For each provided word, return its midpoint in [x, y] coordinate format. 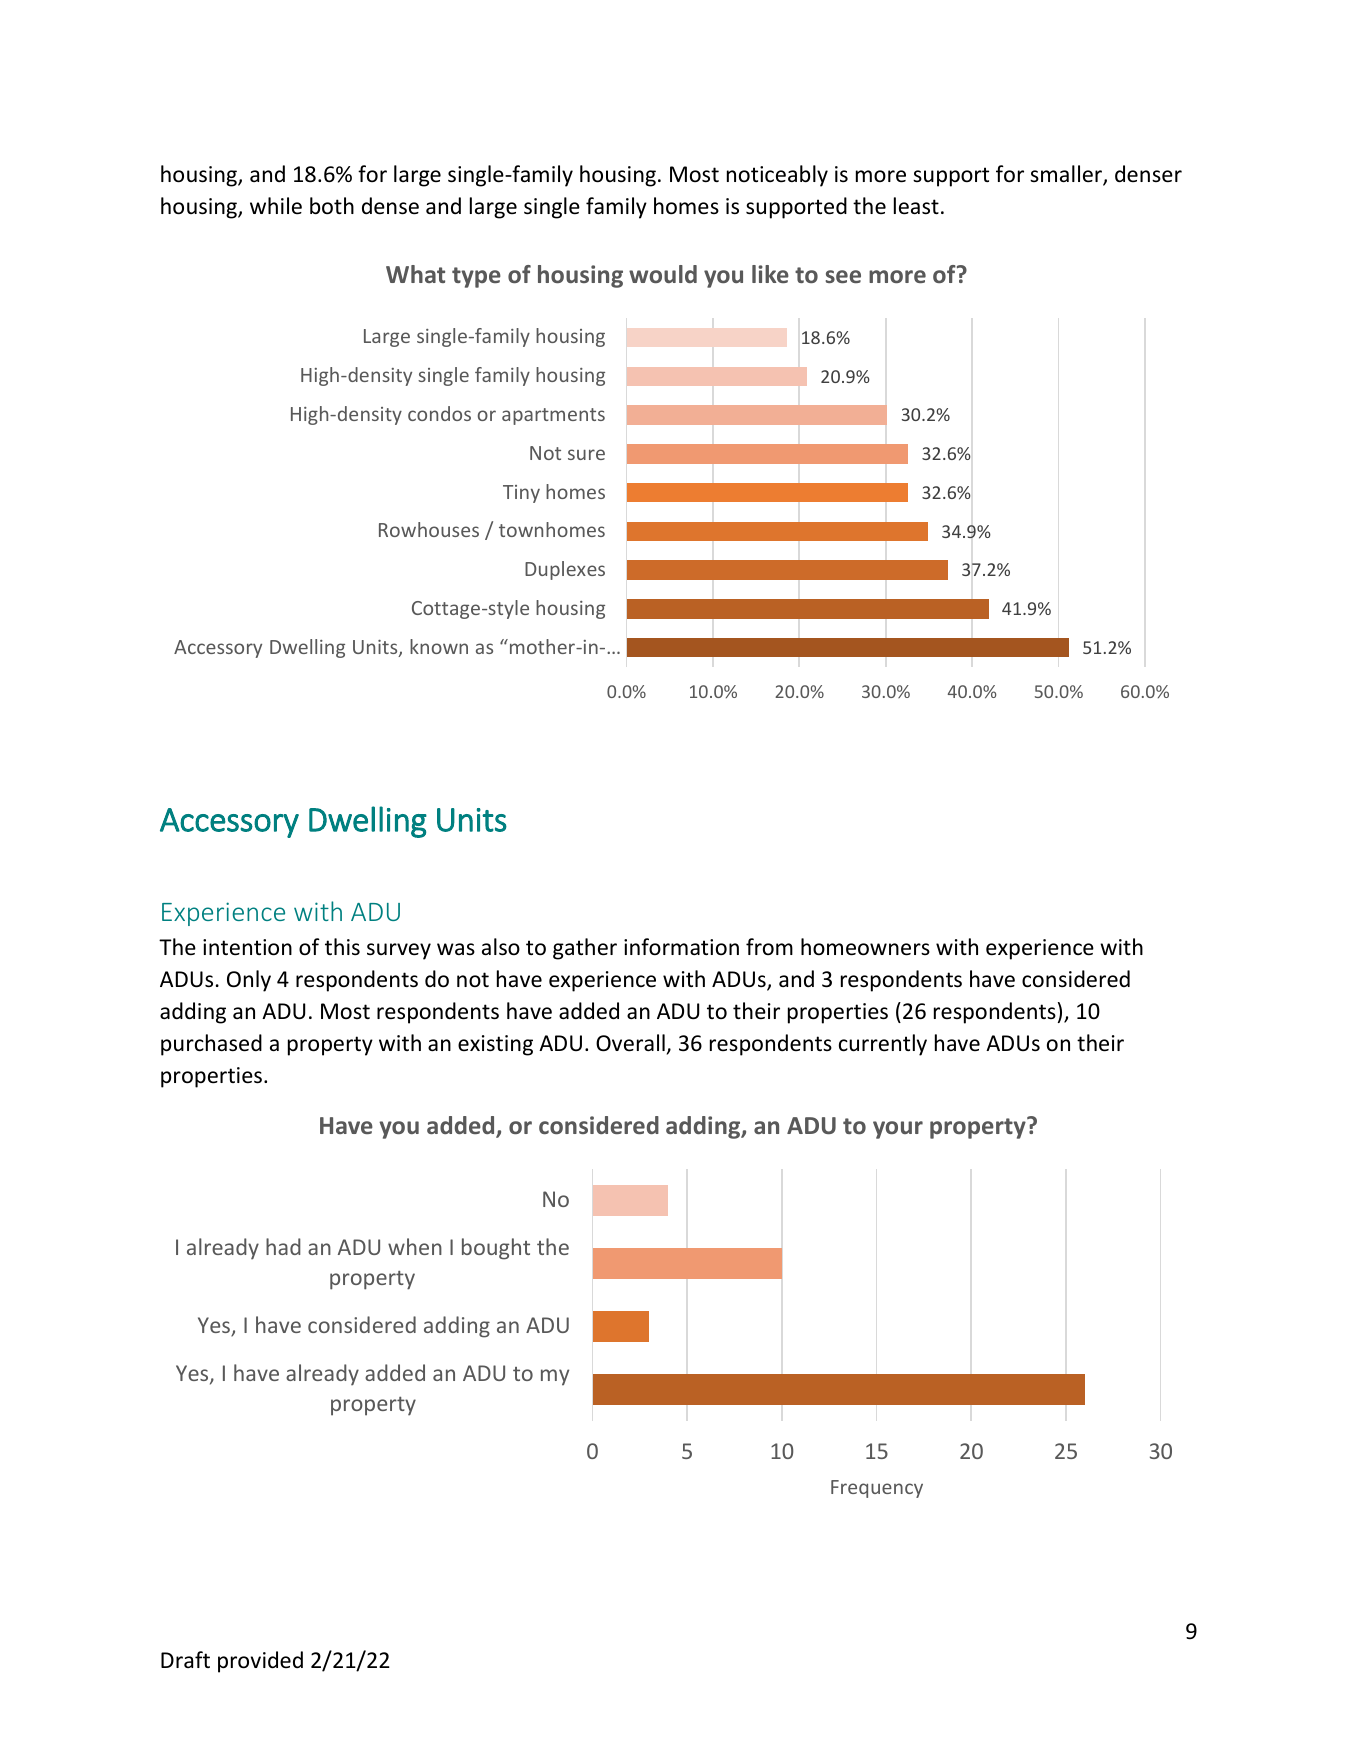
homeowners [865, 947]
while [276, 206]
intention [247, 947]
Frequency [877, 1489]
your [898, 1130]
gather [585, 949]
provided [260, 1662]
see [843, 276]
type [476, 277]
